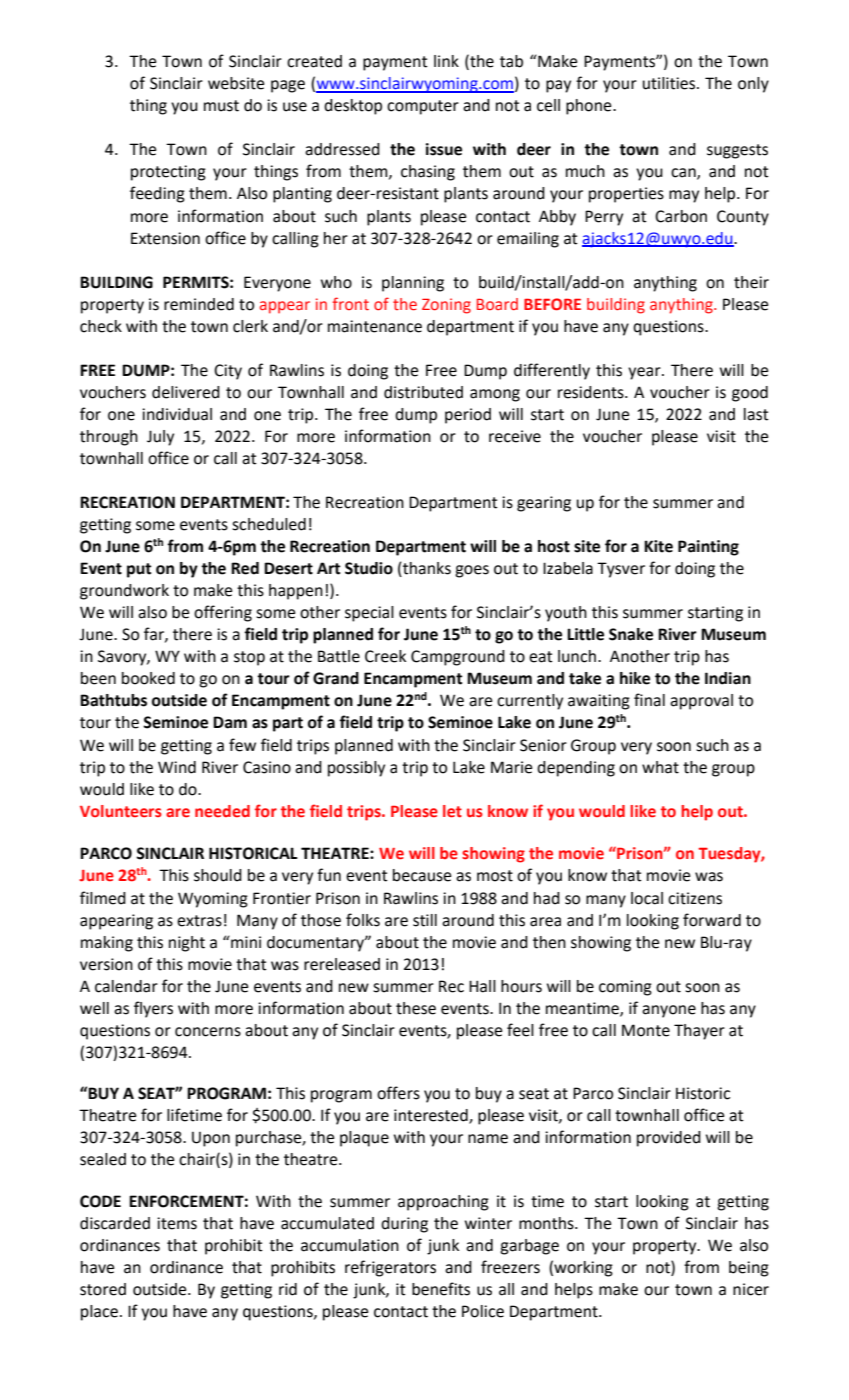 This page has height=1400, width=849. I want to click on approval, so click(701, 702).
